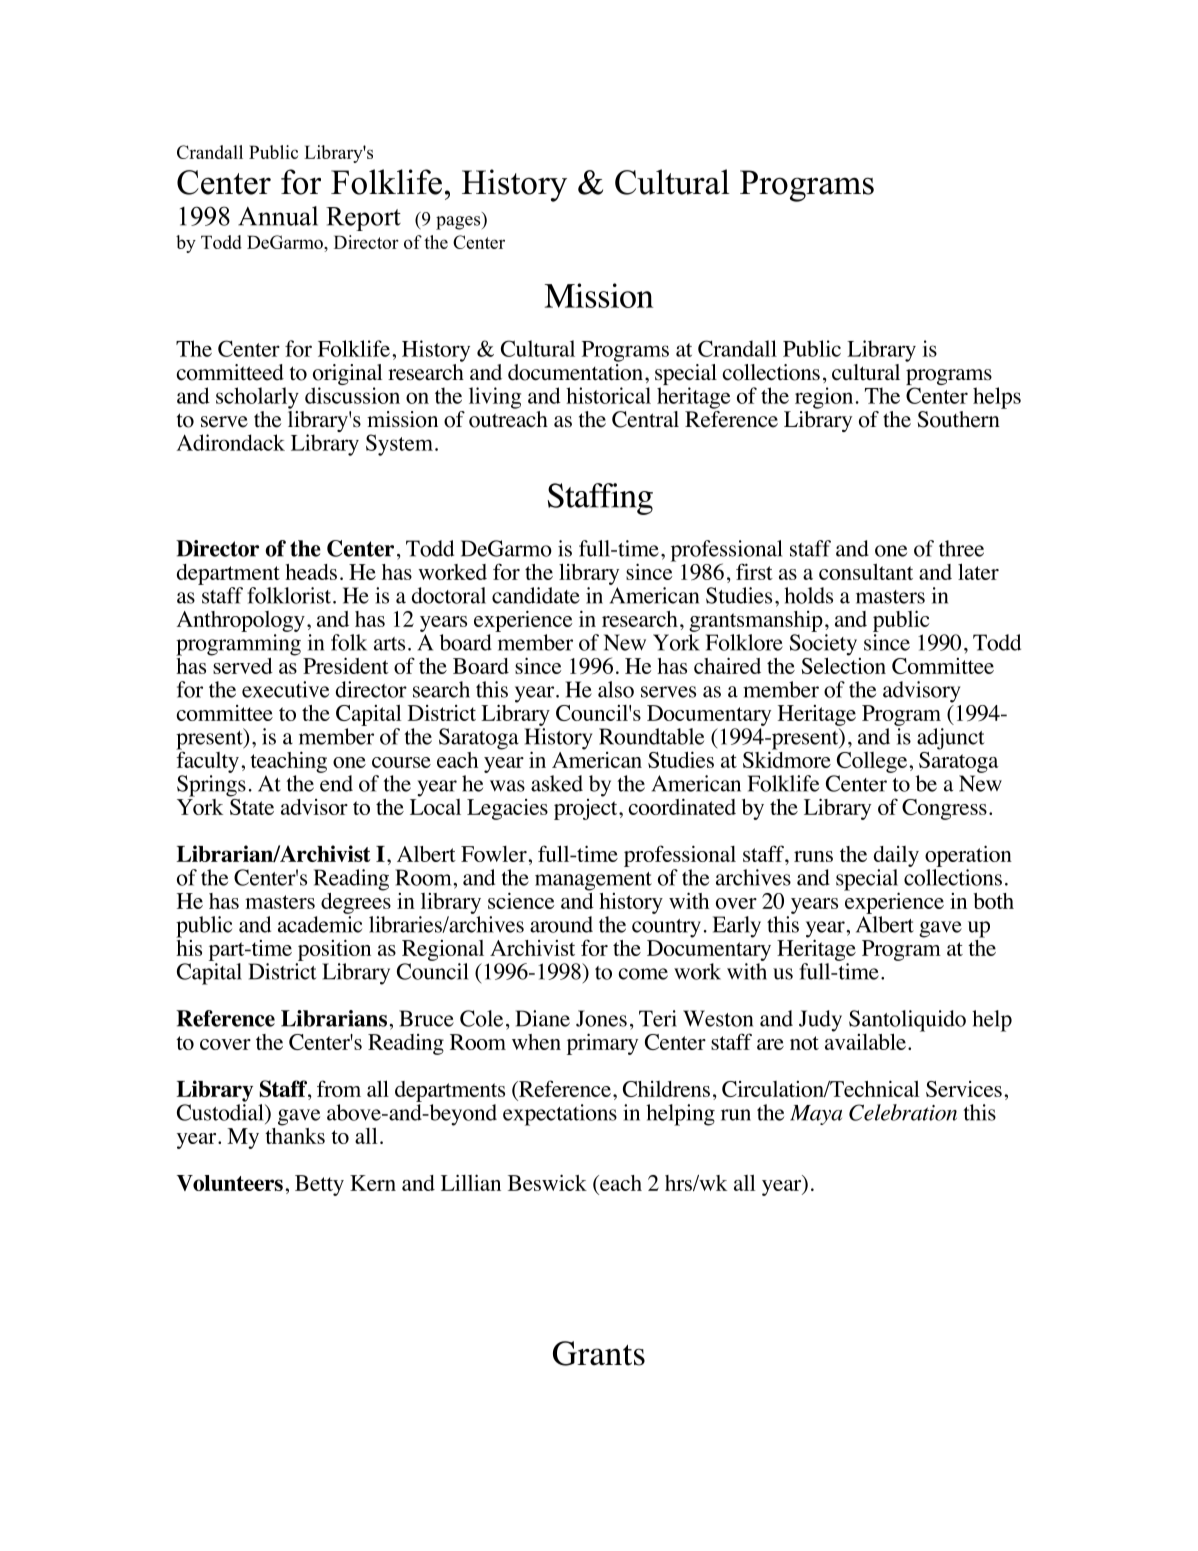 The image size is (1198, 1551). What do you see at coordinates (866, 571) in the page?
I see `consultant` at bounding box center [866, 571].
